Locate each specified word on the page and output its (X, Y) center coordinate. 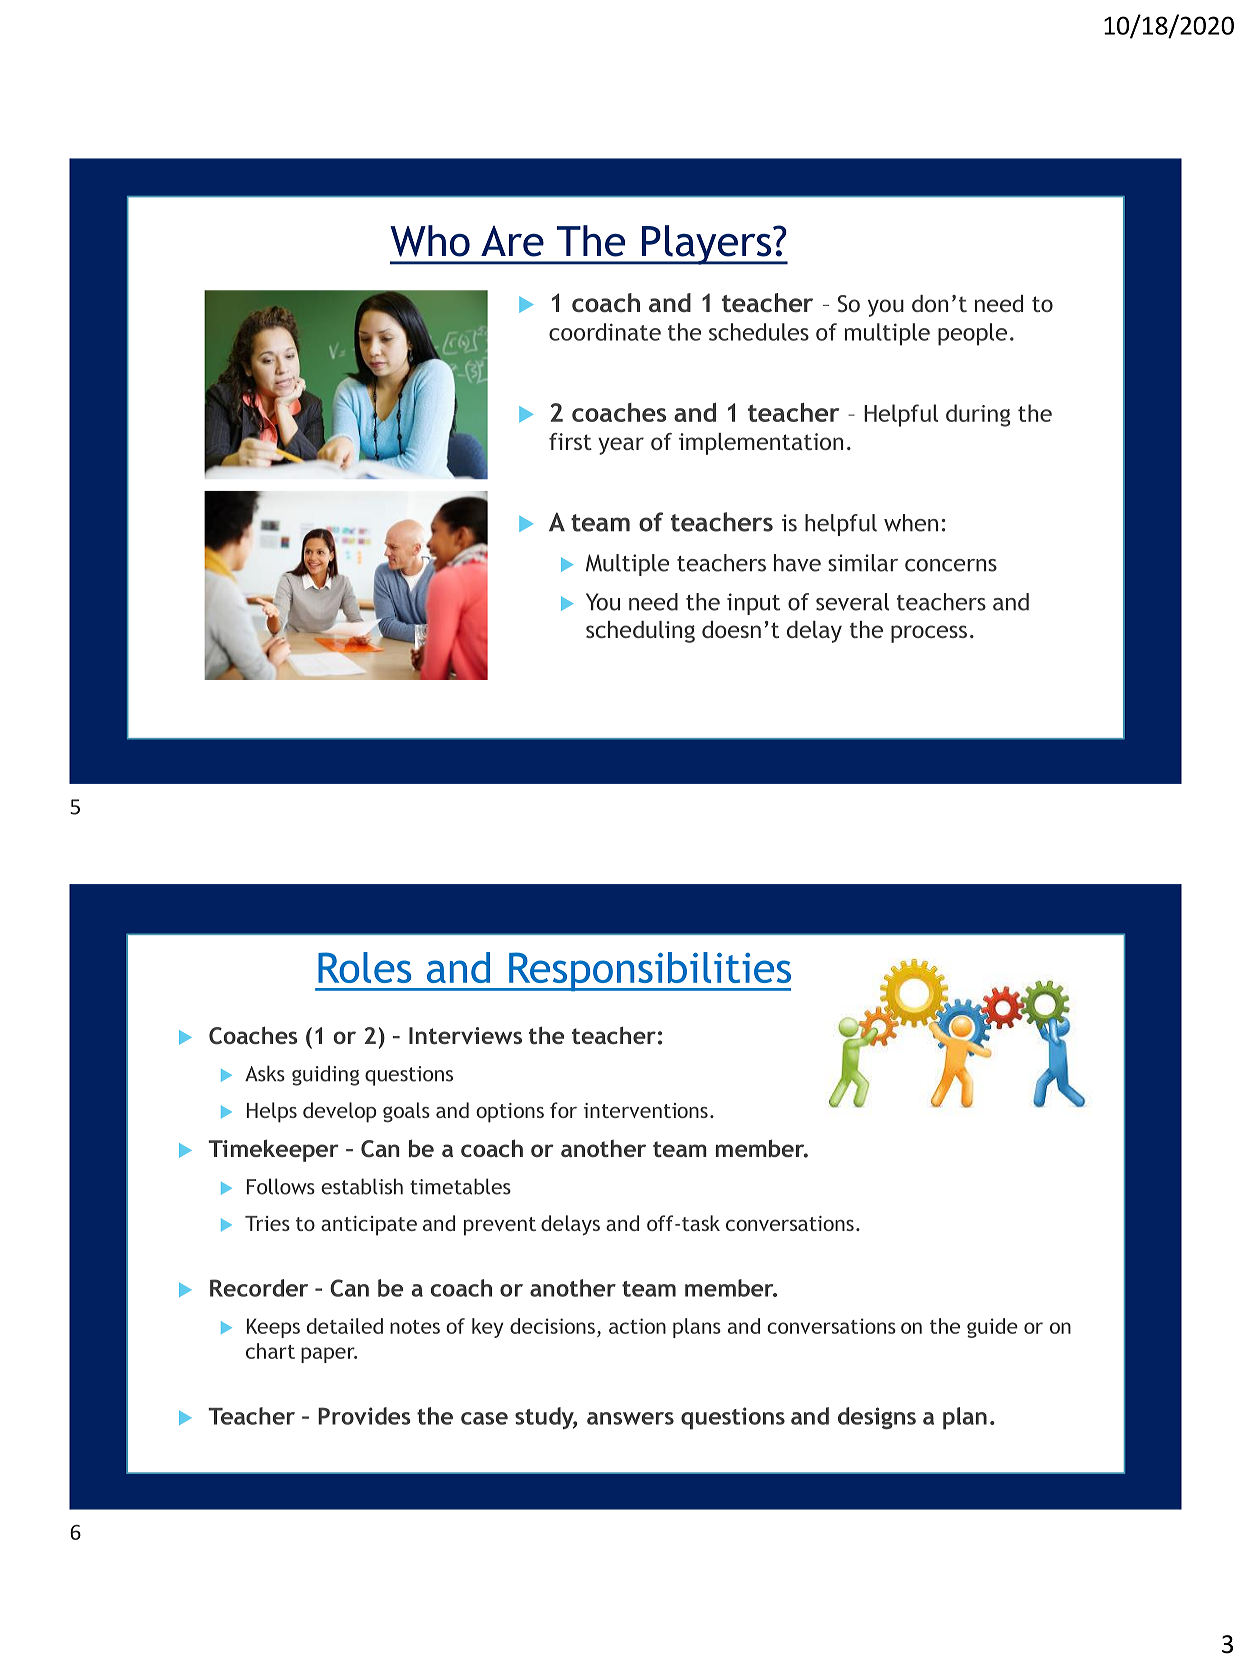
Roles (364, 967)
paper (329, 1355)
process (929, 634)
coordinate (605, 332)
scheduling (640, 632)
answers (630, 1418)
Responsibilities (649, 971)
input (753, 604)
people (972, 334)
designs (877, 1418)
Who (430, 241)
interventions (646, 1110)
